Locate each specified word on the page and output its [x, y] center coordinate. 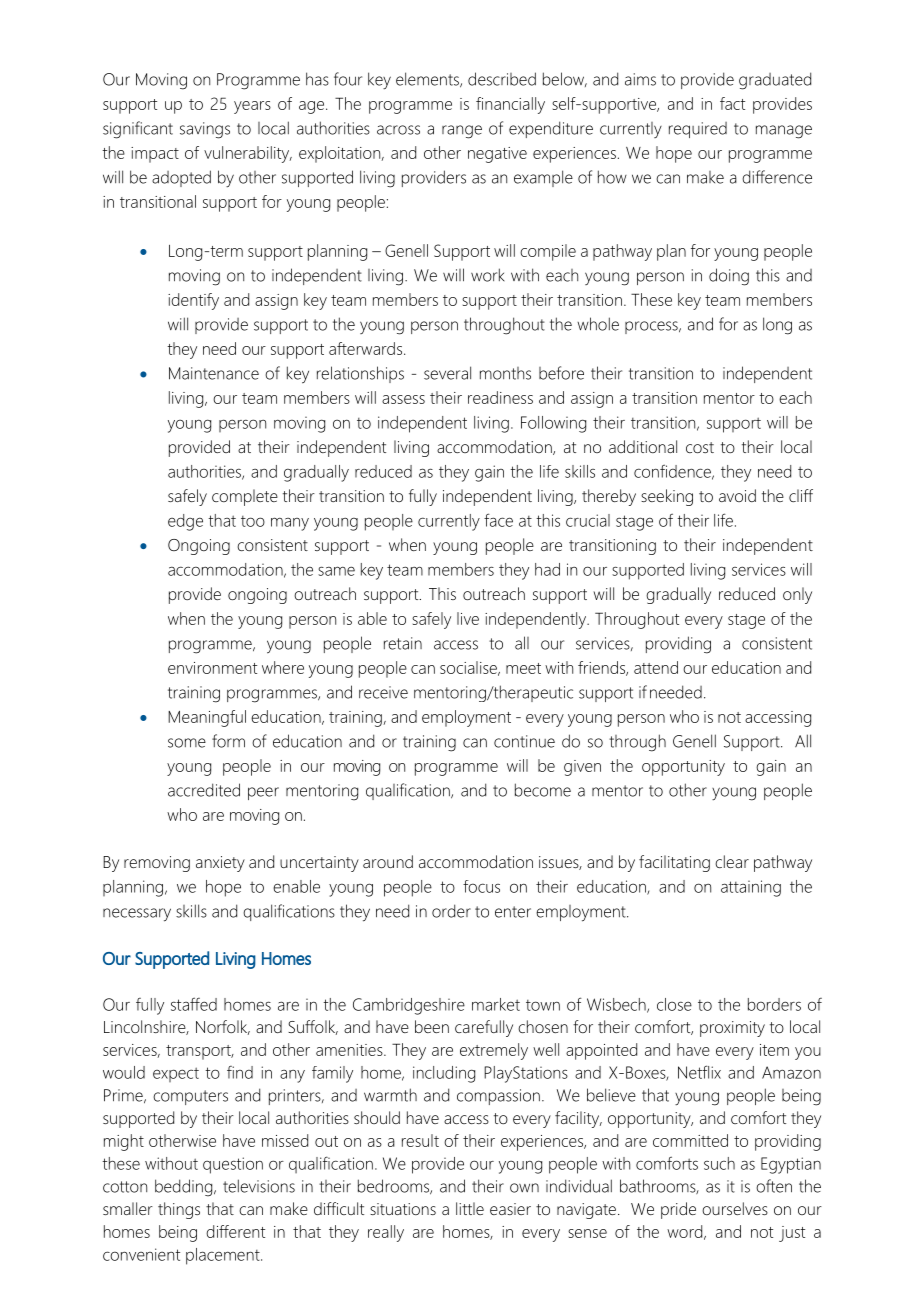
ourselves [735, 1208]
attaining [751, 888]
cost [700, 447]
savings [205, 130]
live [468, 618]
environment [212, 668]
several [447, 373]
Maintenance [214, 373]
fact [732, 103]
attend [656, 667]
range [462, 132]
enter [513, 912]
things [179, 1210]
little [470, 1208]
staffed [194, 1004]
